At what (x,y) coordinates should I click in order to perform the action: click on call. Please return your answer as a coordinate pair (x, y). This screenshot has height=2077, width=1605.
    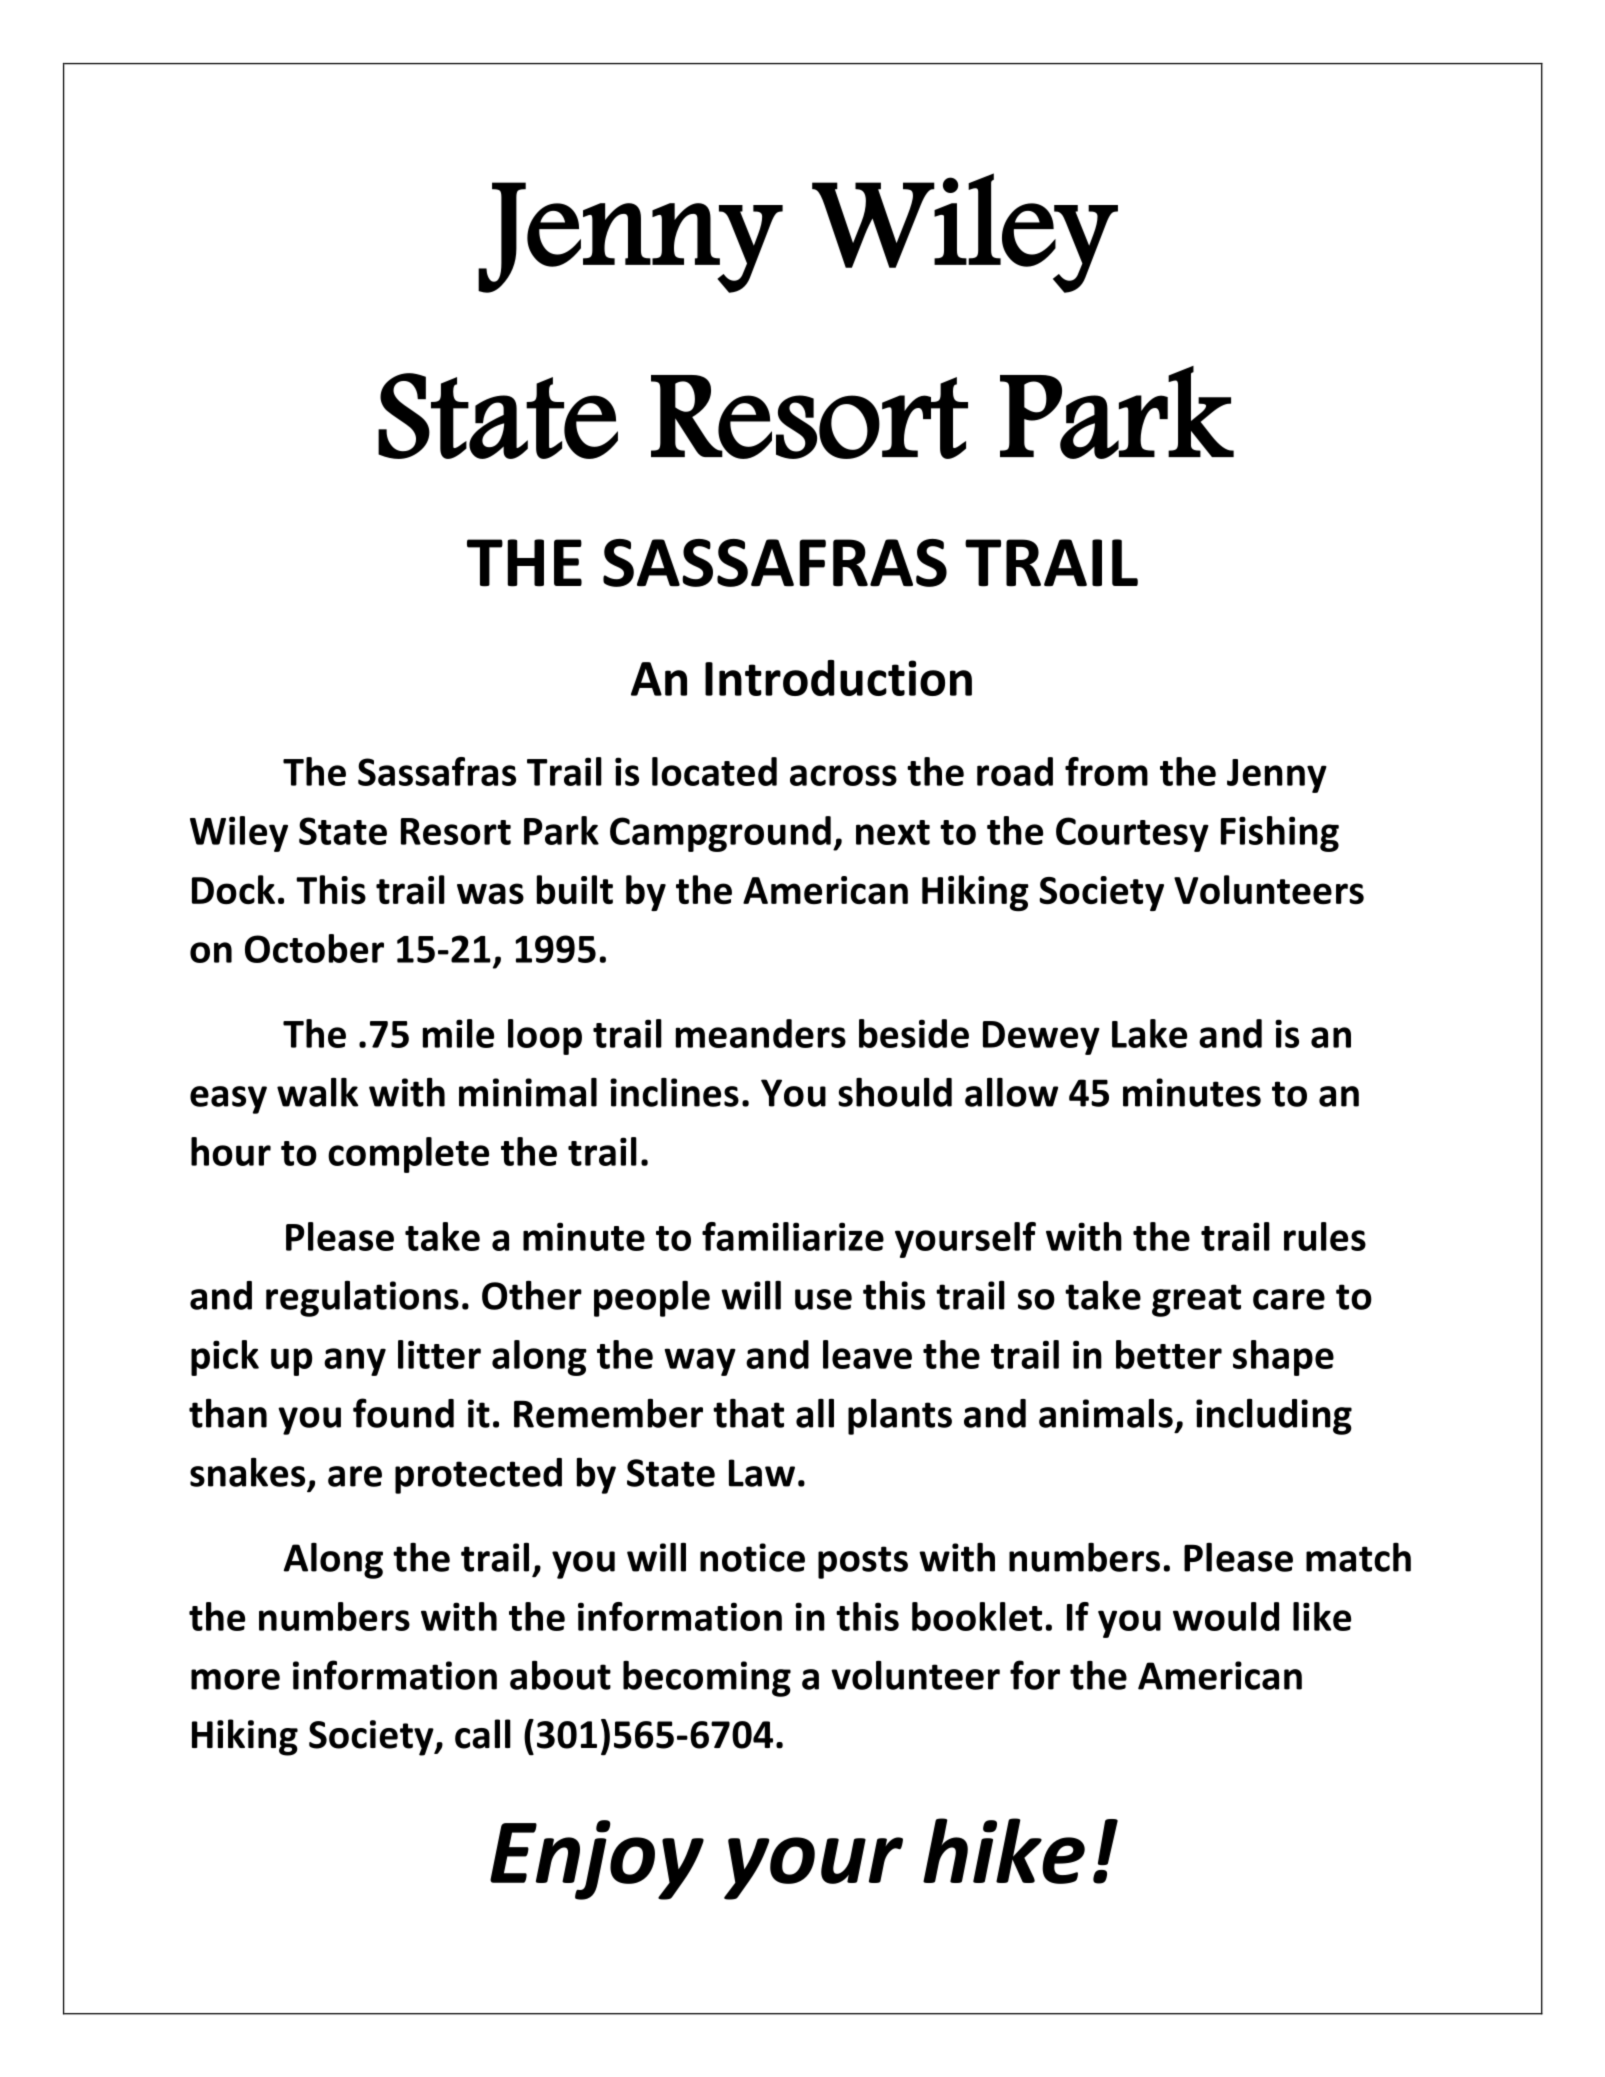
    Looking at the image, I should click on (483, 1734).
